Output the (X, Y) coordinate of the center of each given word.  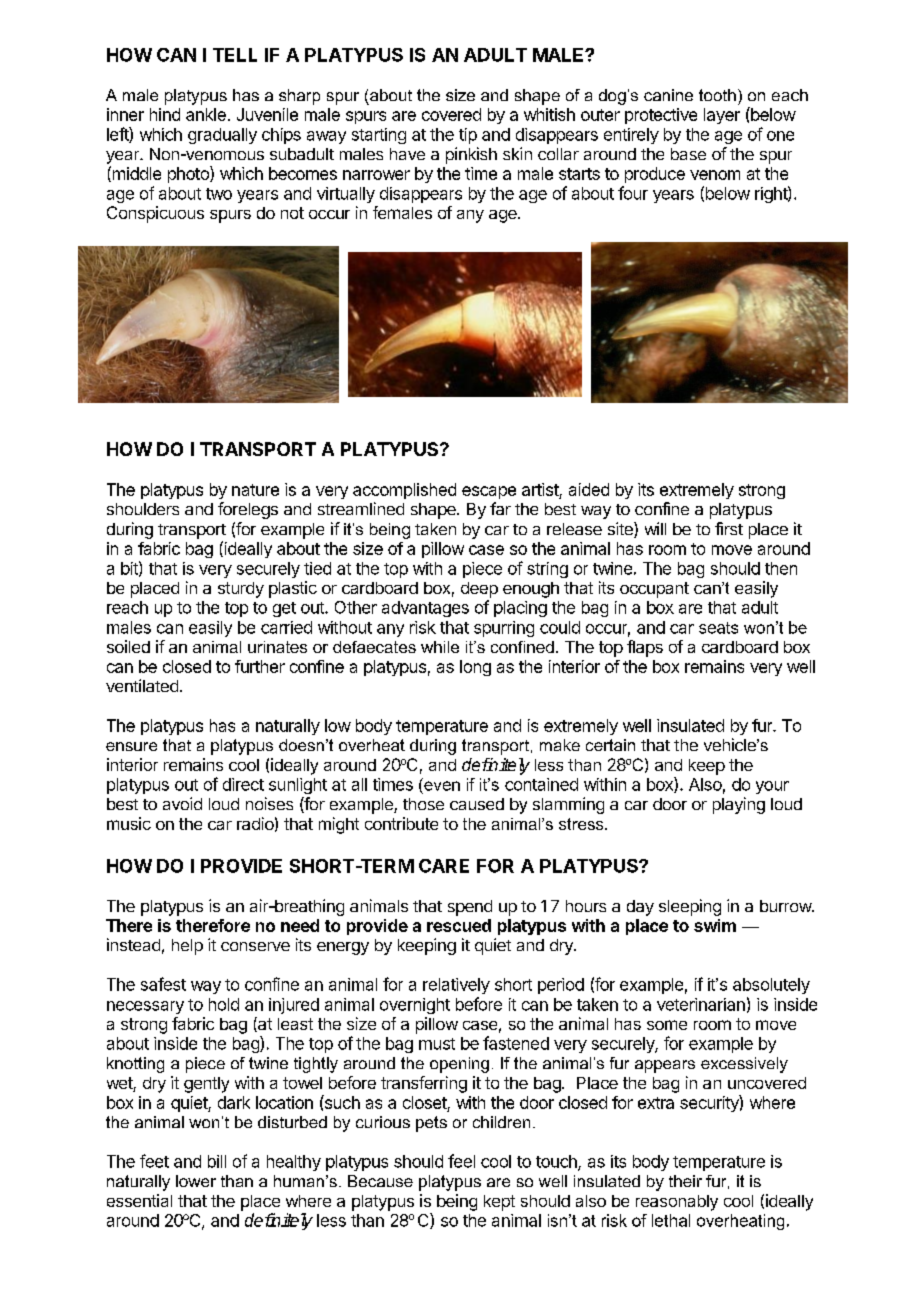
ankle (206, 114)
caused (477, 804)
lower (196, 1181)
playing (739, 805)
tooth (717, 95)
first (729, 528)
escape (489, 492)
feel (461, 1161)
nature (255, 490)
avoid (182, 803)
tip (468, 136)
